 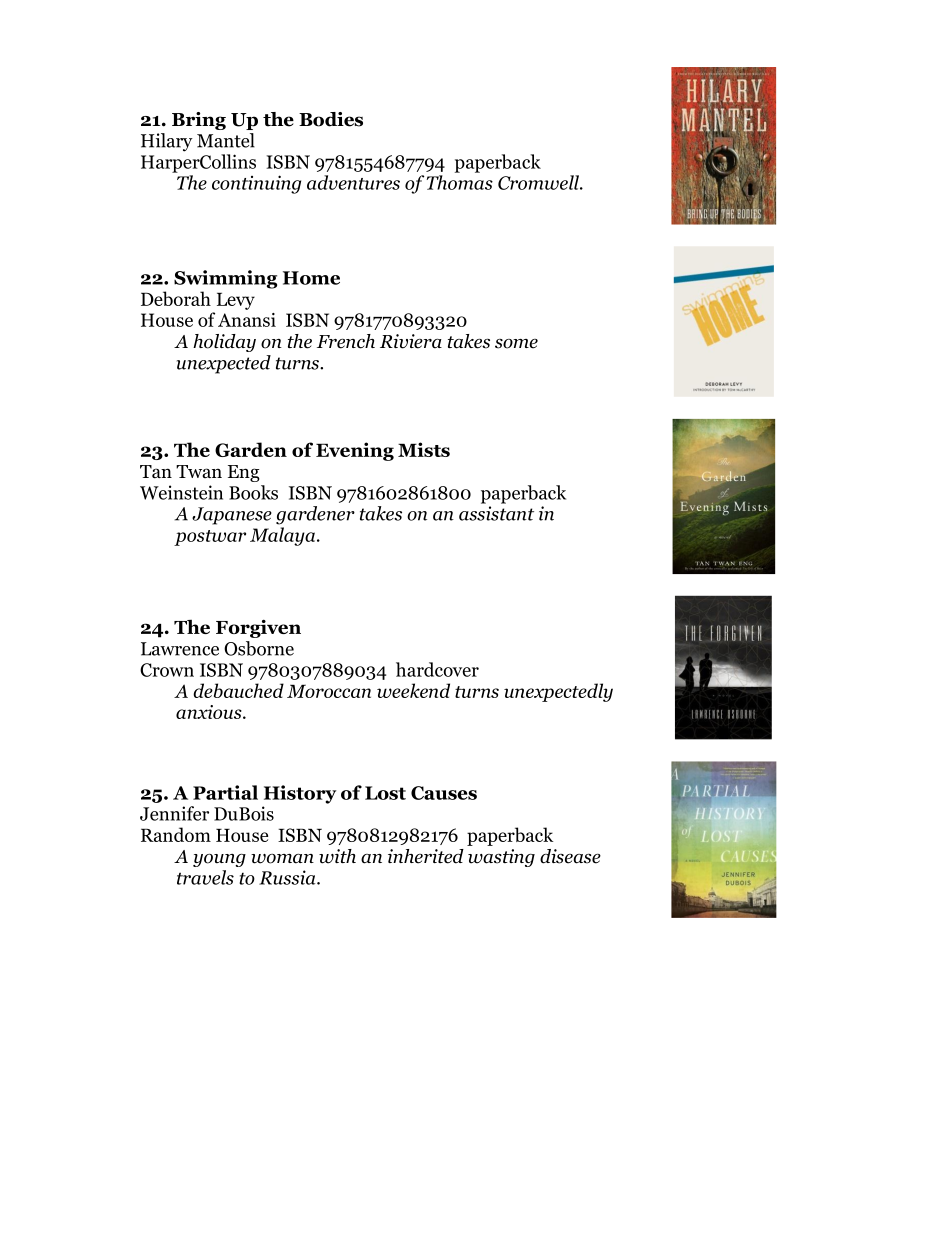 I want to click on Moroccan, so click(x=329, y=691).
